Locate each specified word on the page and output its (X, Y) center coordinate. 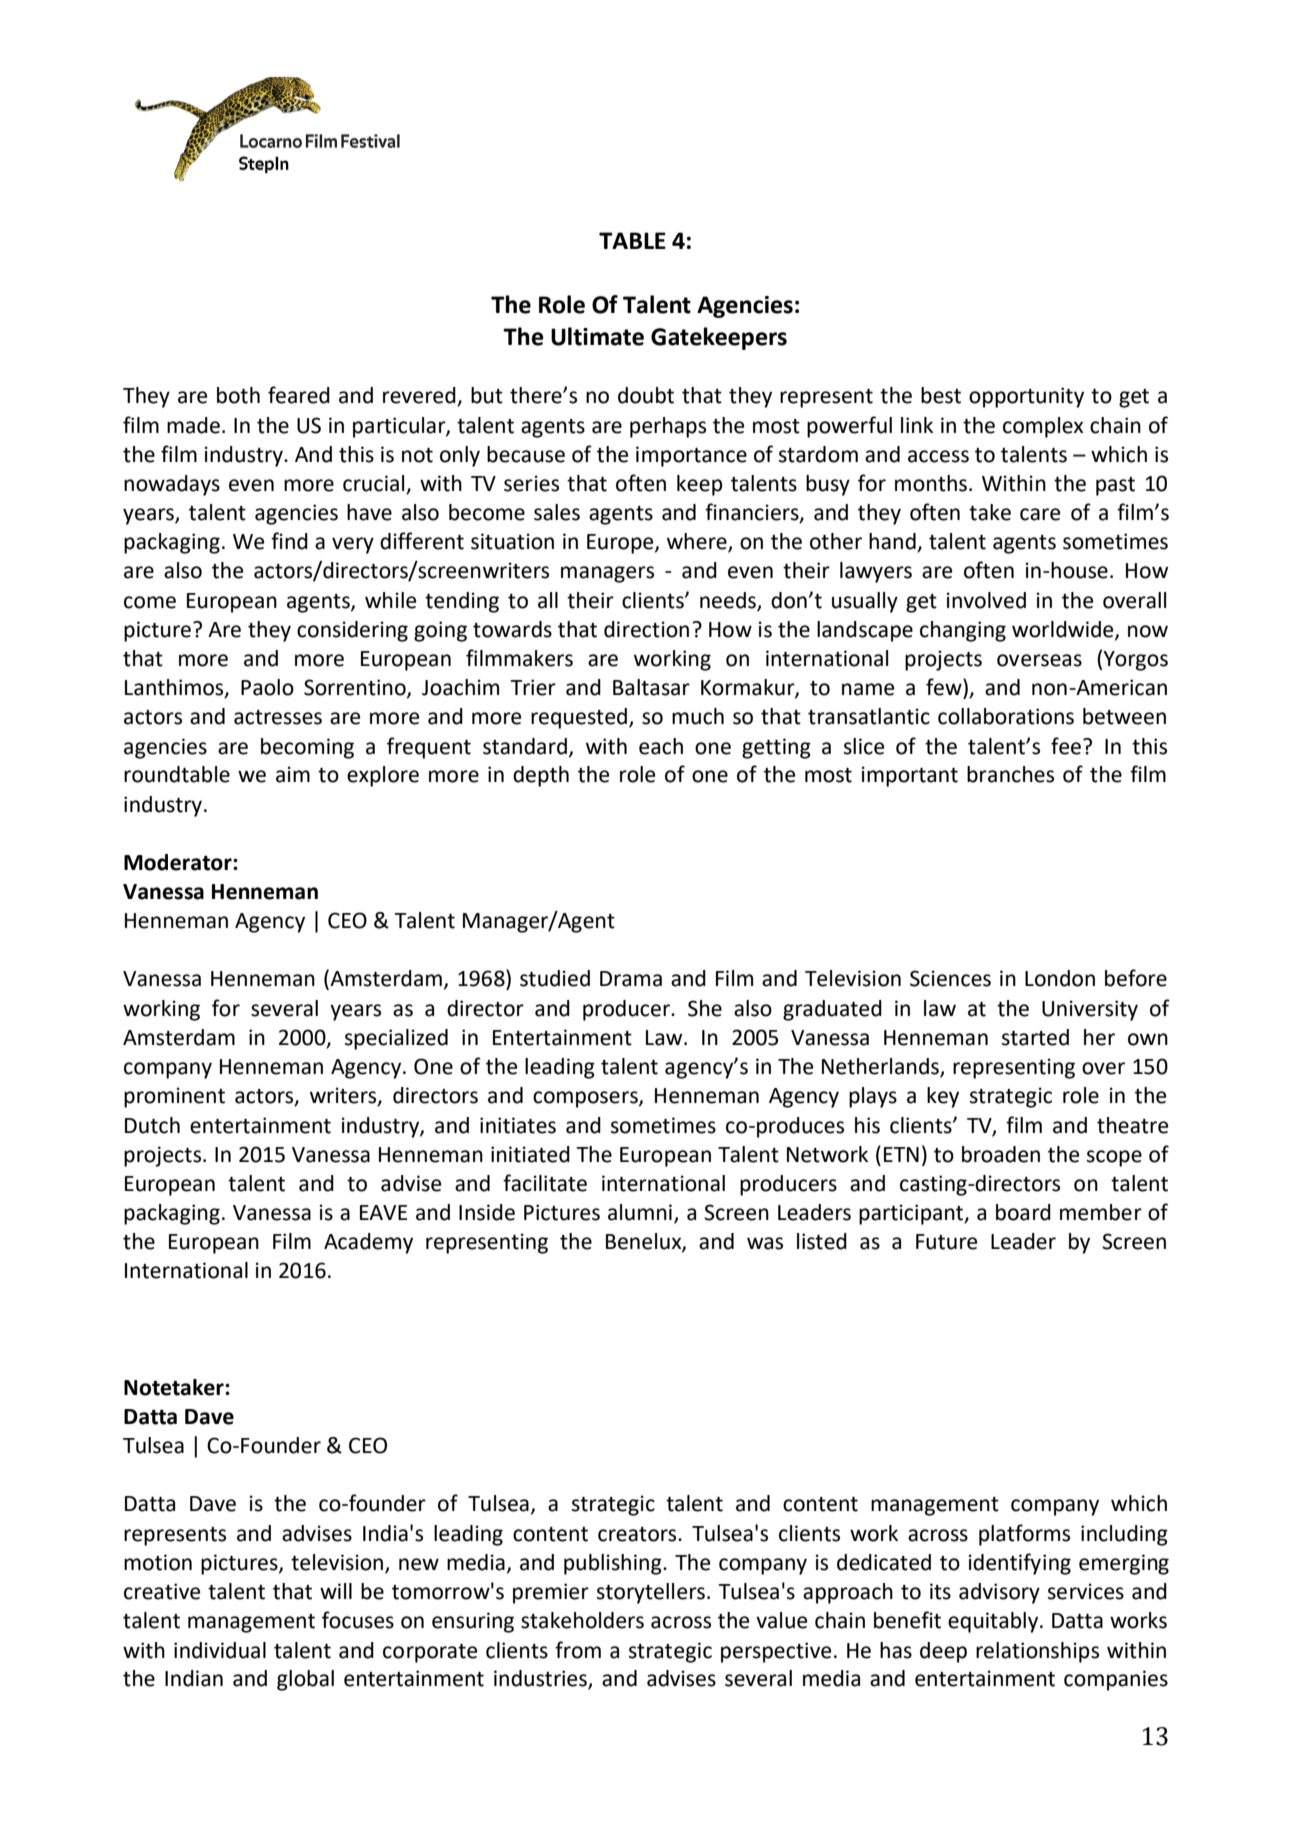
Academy (368, 1243)
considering (352, 631)
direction (646, 629)
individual (220, 1650)
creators (638, 1534)
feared (299, 395)
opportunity (1026, 397)
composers (586, 1099)
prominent (174, 1097)
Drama (631, 979)
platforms (1024, 1535)
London (1060, 978)
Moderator (179, 862)
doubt (646, 395)
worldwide (1064, 630)
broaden (1001, 1154)
